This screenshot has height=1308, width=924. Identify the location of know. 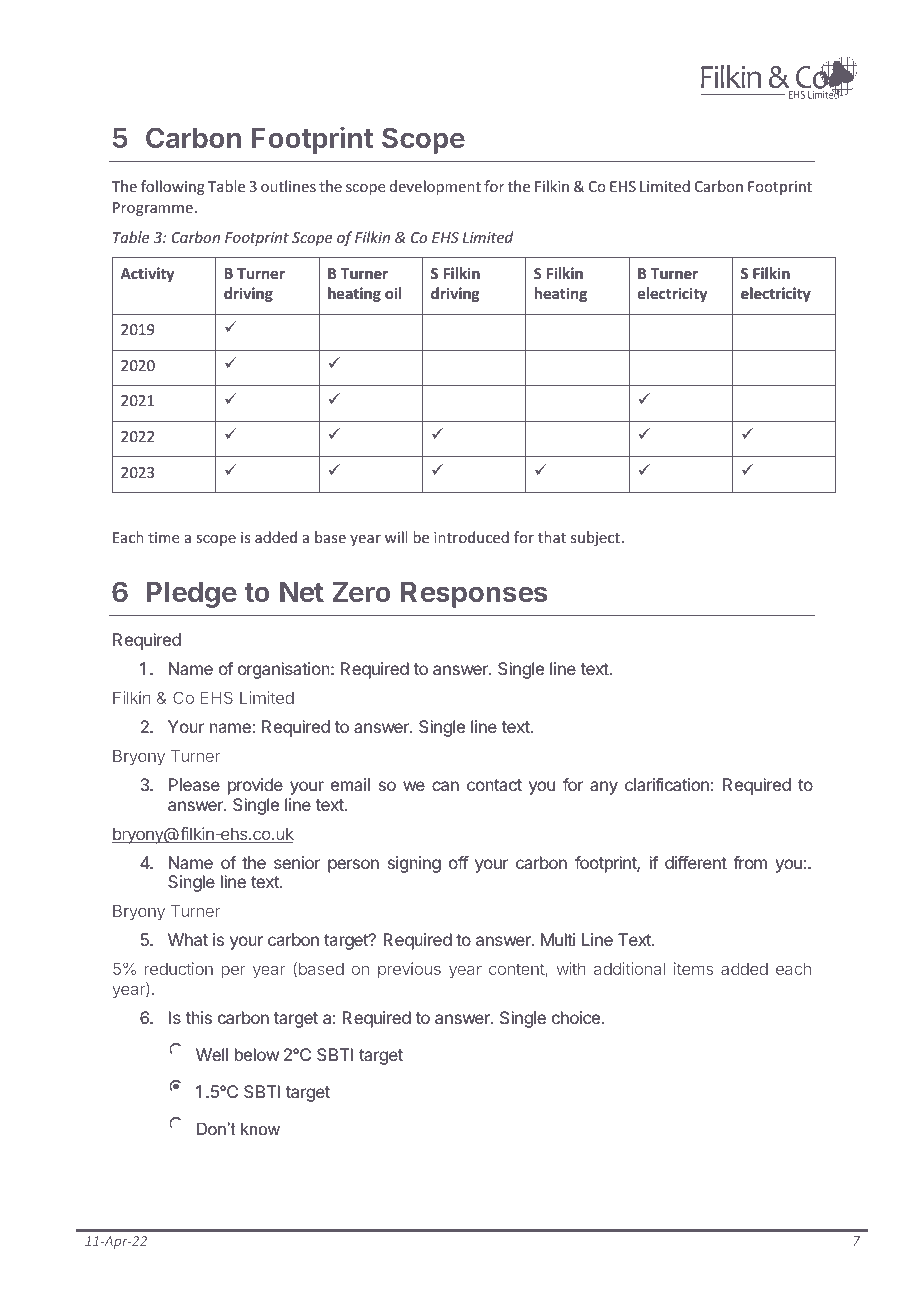
(260, 1128).
